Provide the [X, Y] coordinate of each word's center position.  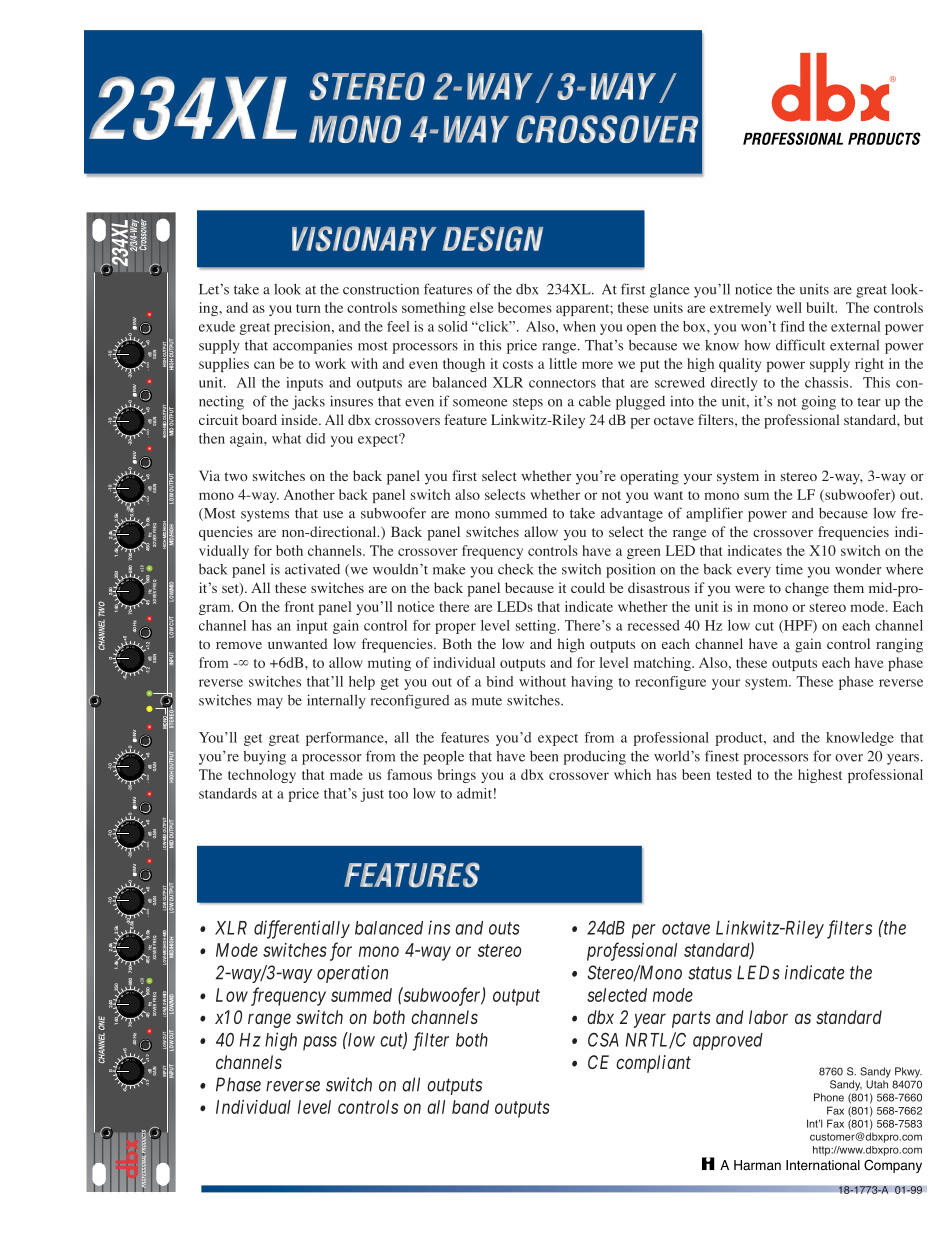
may [270, 703]
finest [722, 756]
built [821, 307]
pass [320, 1043]
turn [308, 308]
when [579, 326]
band [470, 1107]
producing [595, 757]
